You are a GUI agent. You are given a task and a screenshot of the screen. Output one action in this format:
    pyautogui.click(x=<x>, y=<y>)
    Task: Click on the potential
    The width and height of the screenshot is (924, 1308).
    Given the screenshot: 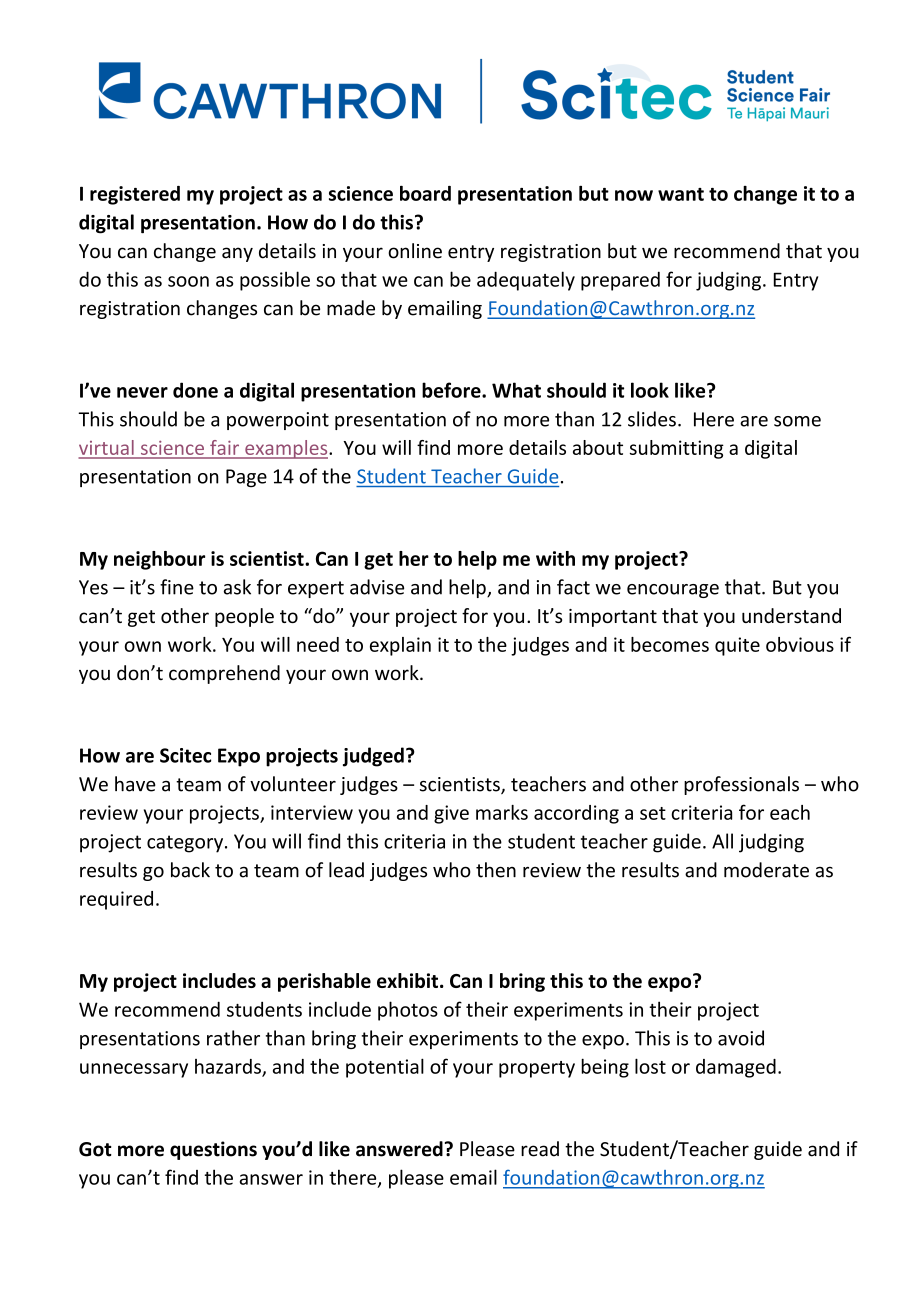 What is the action you would take?
    pyautogui.click(x=385, y=1068)
